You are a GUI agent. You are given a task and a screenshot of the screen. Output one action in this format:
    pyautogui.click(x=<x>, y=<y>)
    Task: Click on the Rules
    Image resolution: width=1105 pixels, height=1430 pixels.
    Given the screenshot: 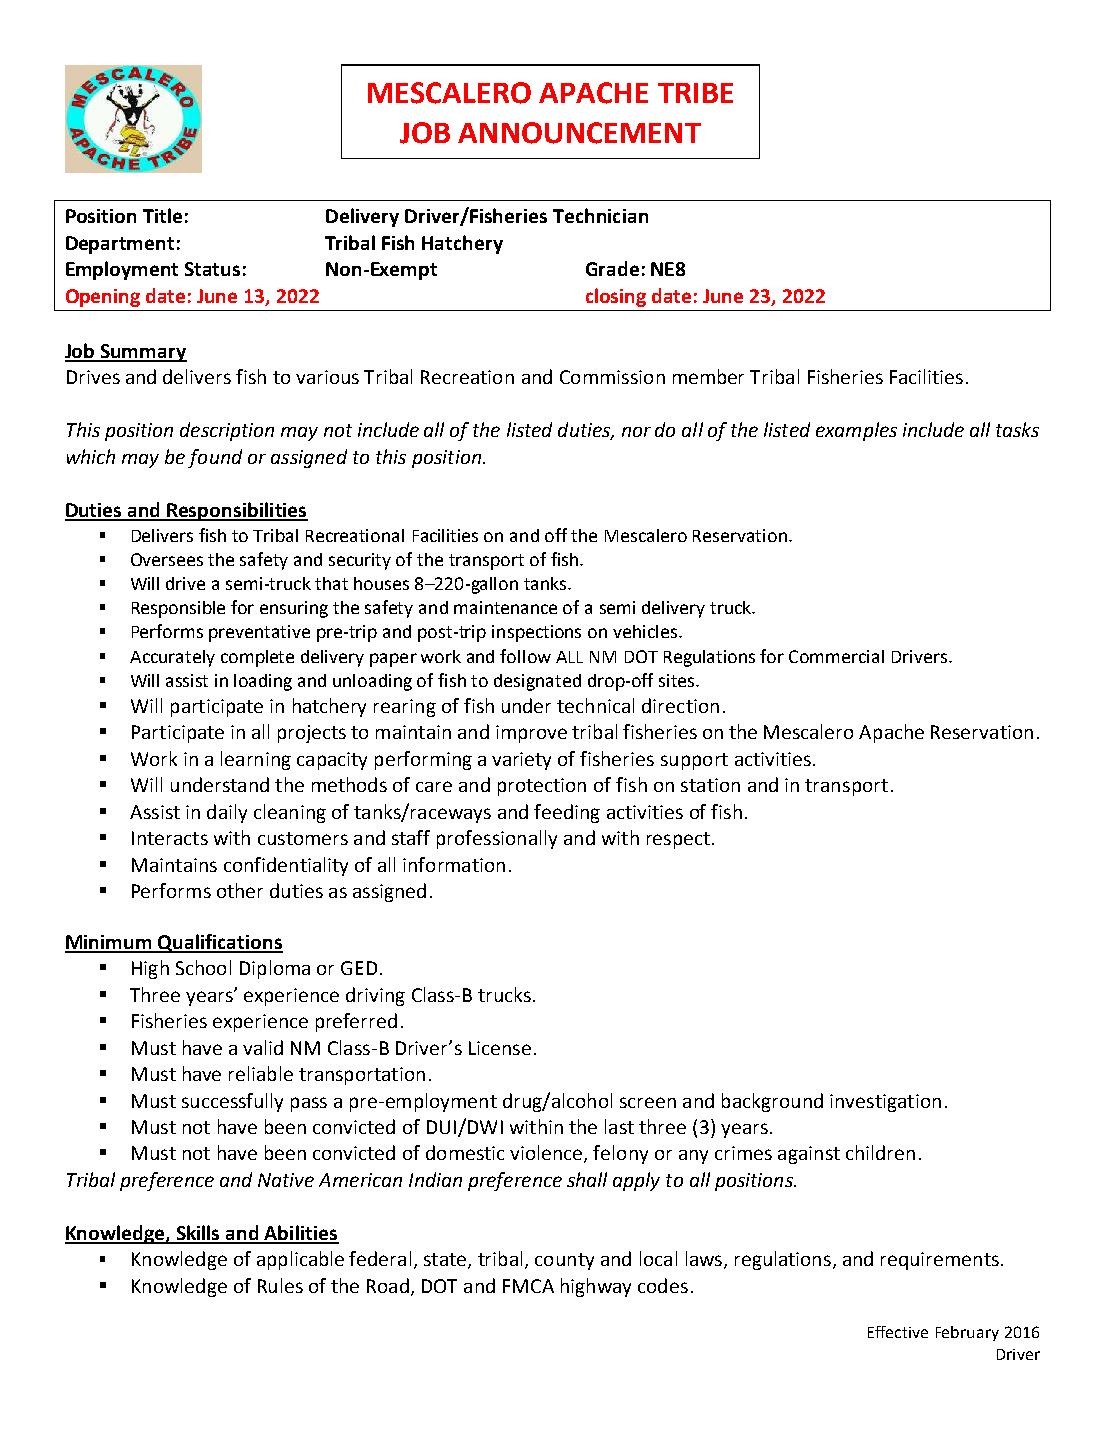 What is the action you would take?
    pyautogui.click(x=280, y=1285)
